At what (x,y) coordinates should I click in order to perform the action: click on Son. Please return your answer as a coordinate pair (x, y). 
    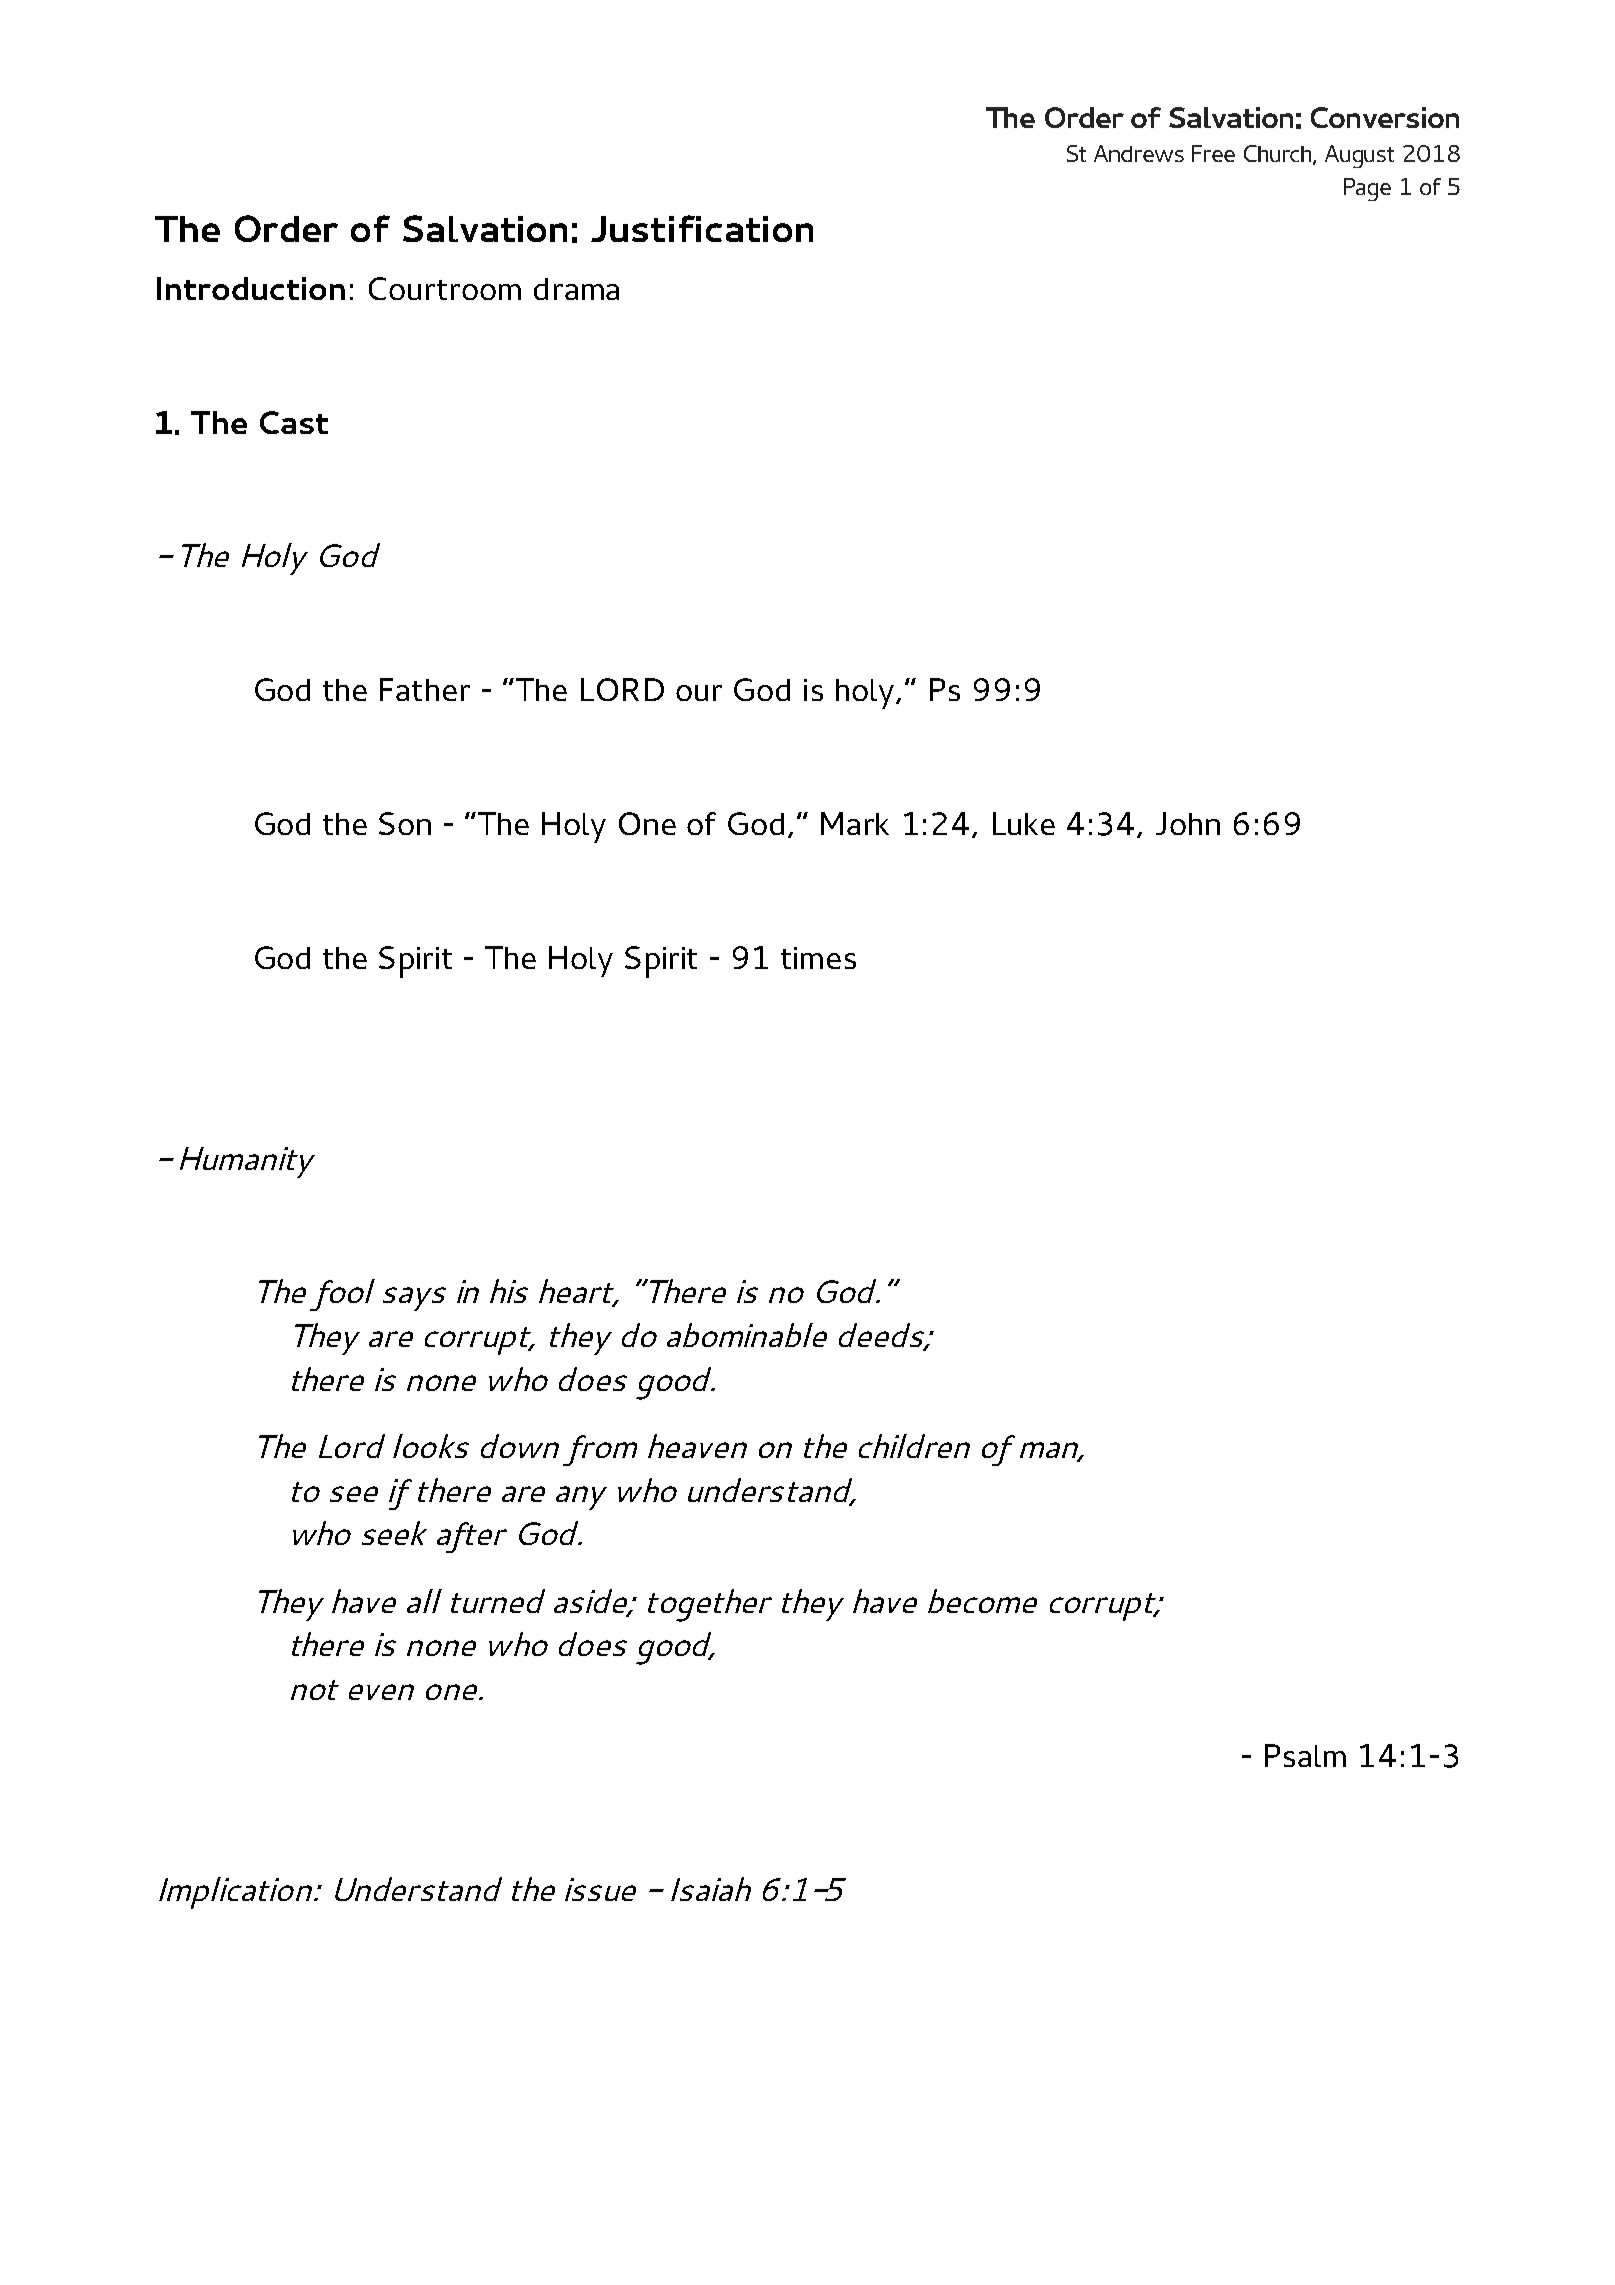
    Looking at the image, I should click on (405, 823).
